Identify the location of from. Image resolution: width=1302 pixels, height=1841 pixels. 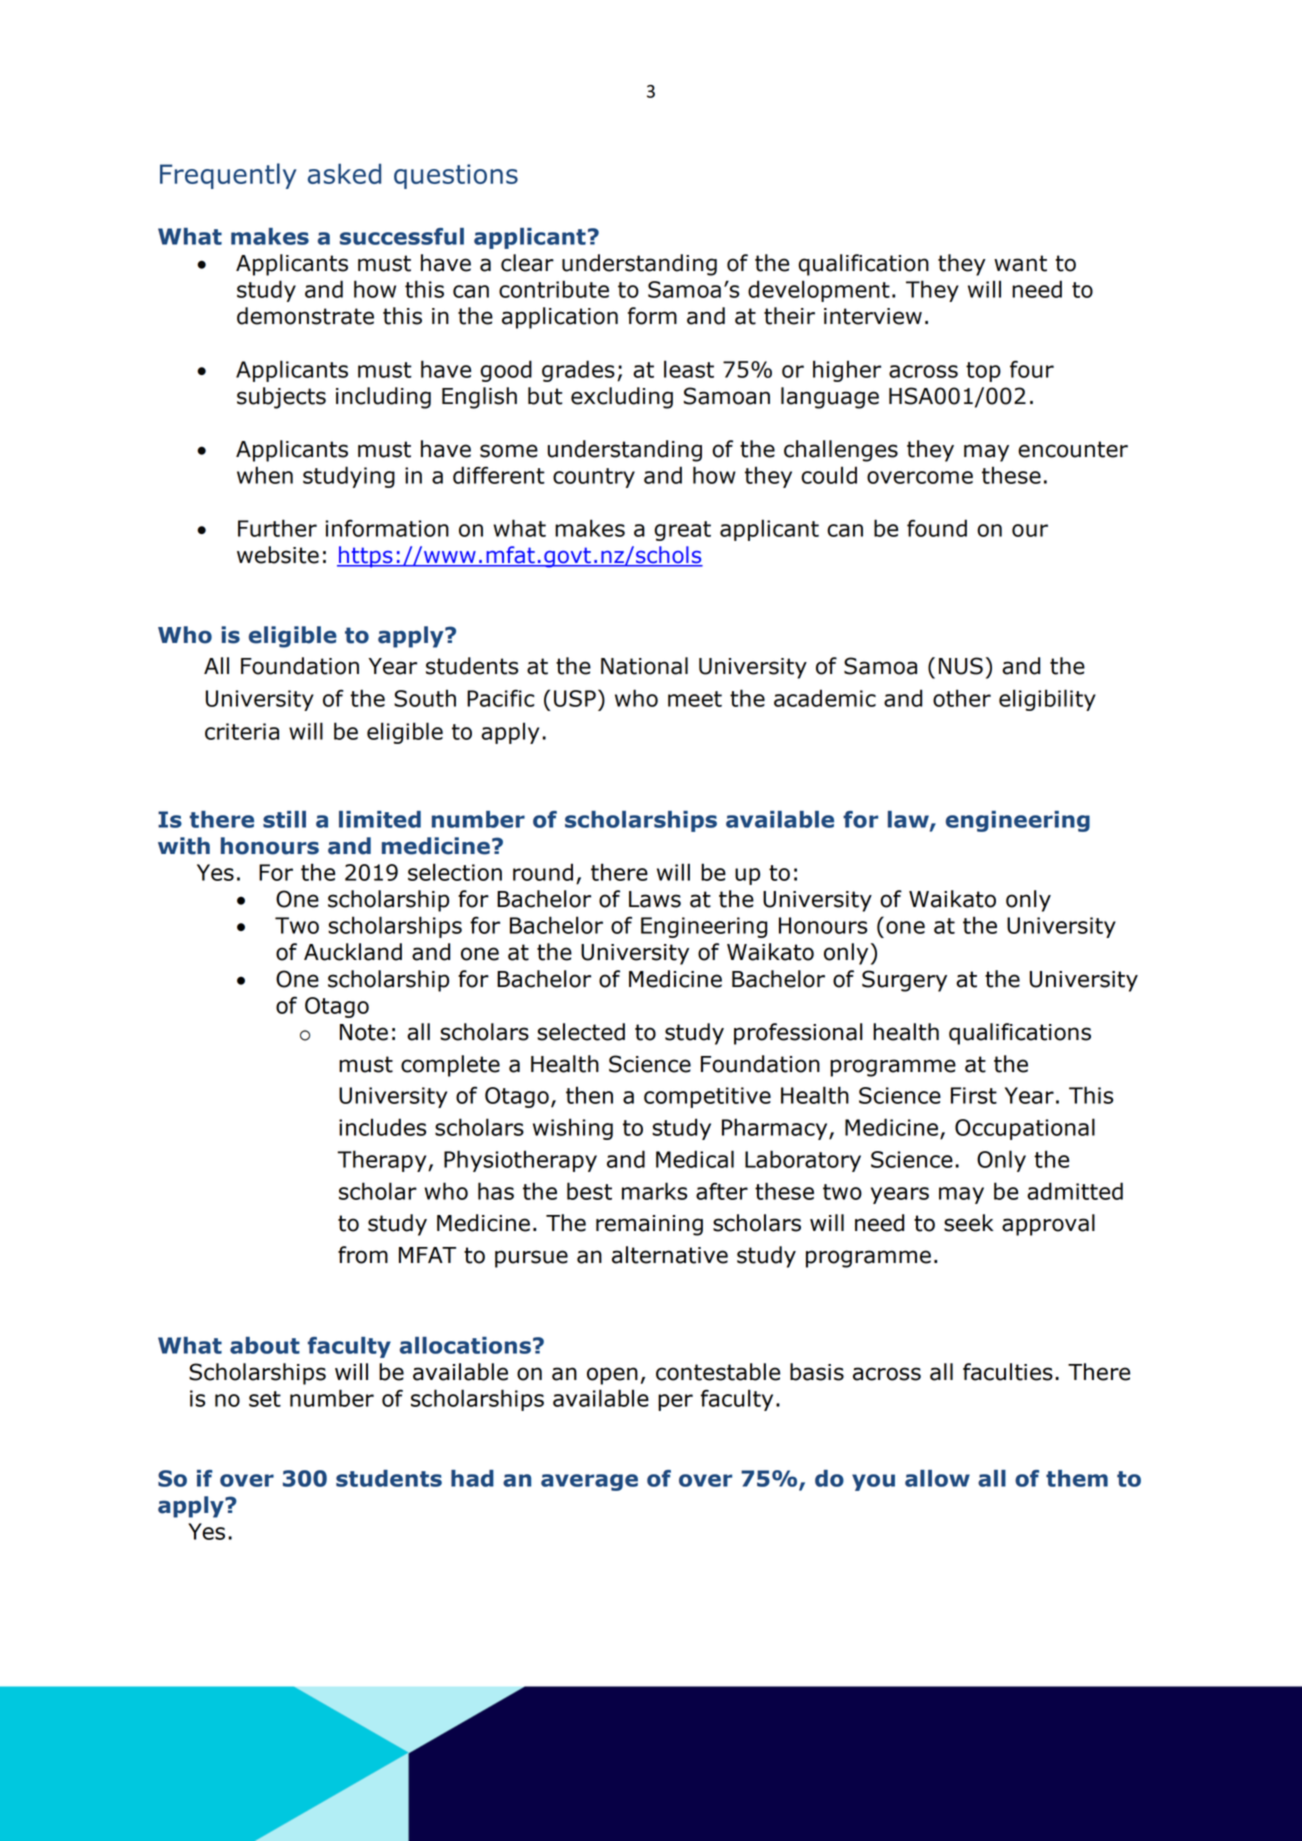
(363, 1255).
